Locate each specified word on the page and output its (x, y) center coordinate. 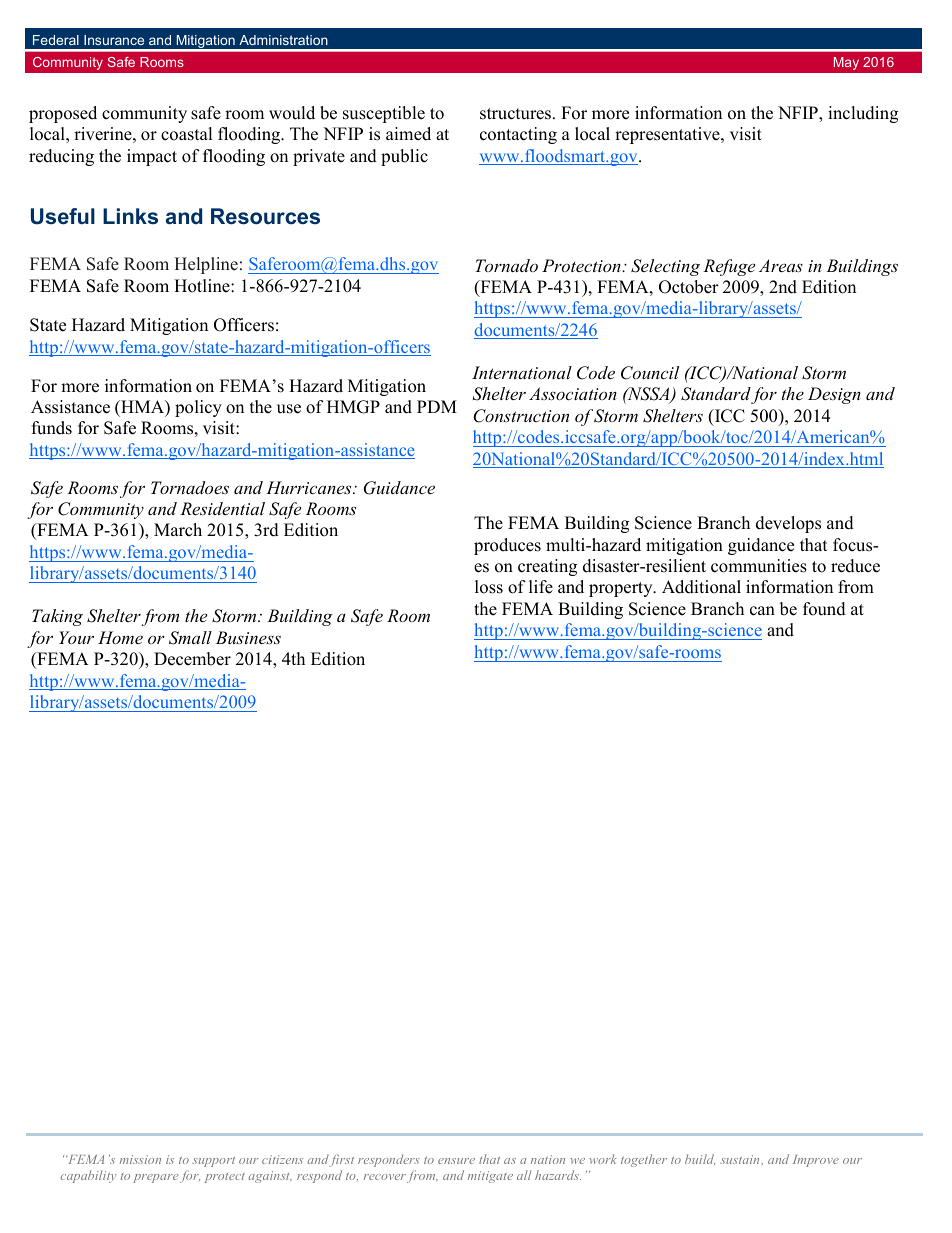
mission (140, 1159)
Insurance (114, 40)
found (824, 609)
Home (120, 637)
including (863, 114)
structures (517, 114)
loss (489, 587)
